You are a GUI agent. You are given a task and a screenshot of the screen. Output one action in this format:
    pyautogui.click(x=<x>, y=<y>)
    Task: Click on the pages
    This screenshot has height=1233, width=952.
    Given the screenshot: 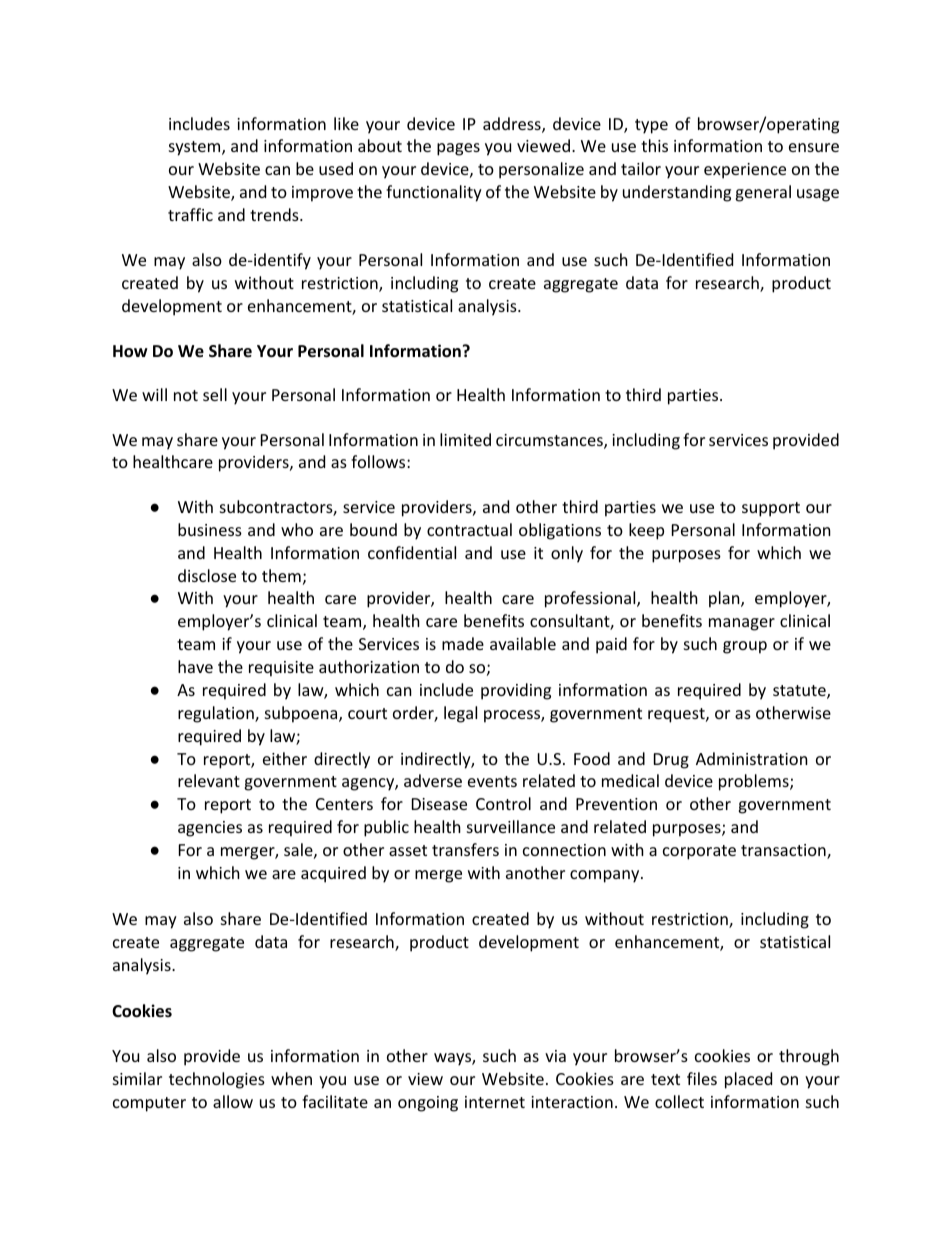 What is the action you would take?
    pyautogui.click(x=458, y=149)
